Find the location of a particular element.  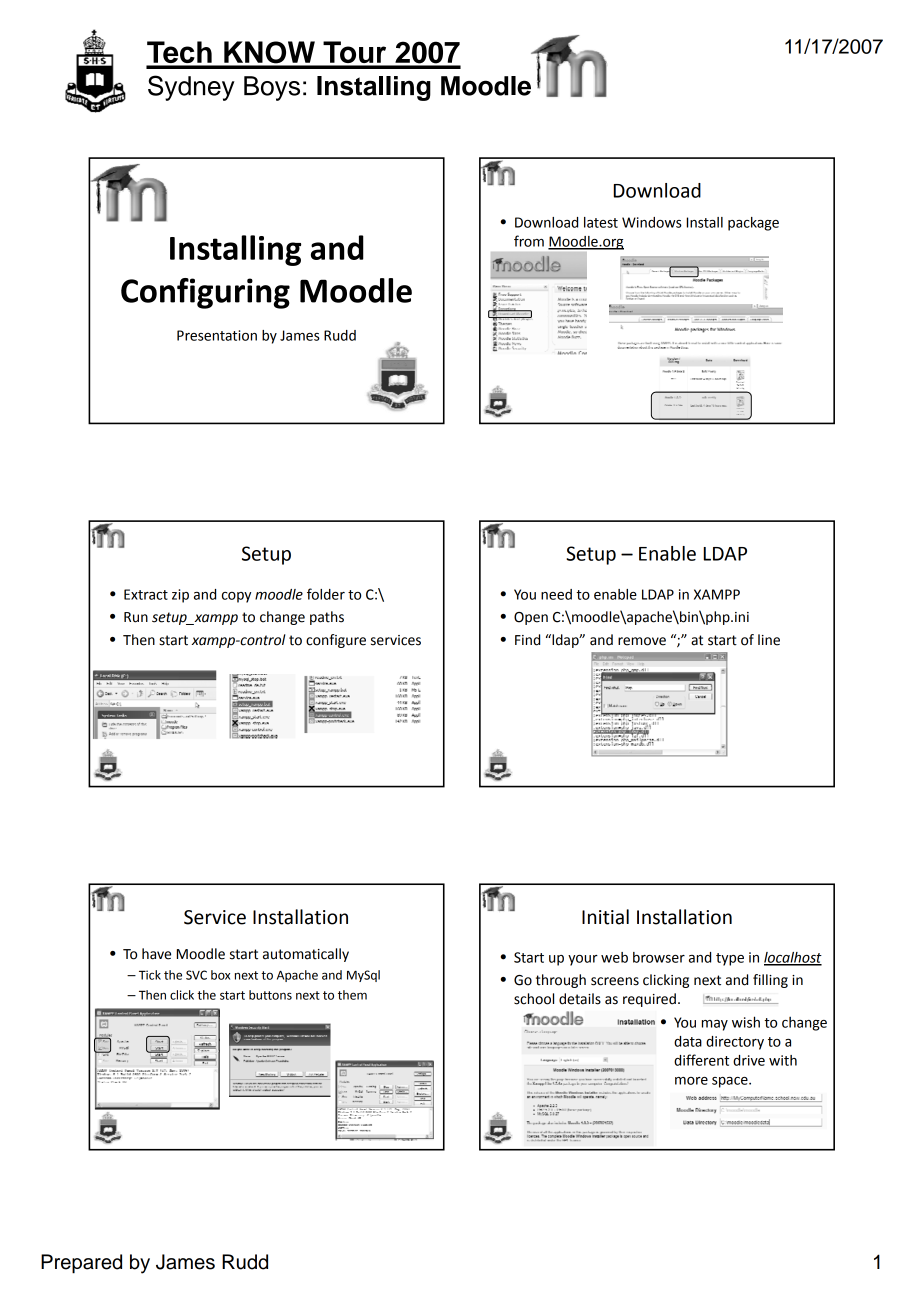

from is located at coordinates (529, 241).
